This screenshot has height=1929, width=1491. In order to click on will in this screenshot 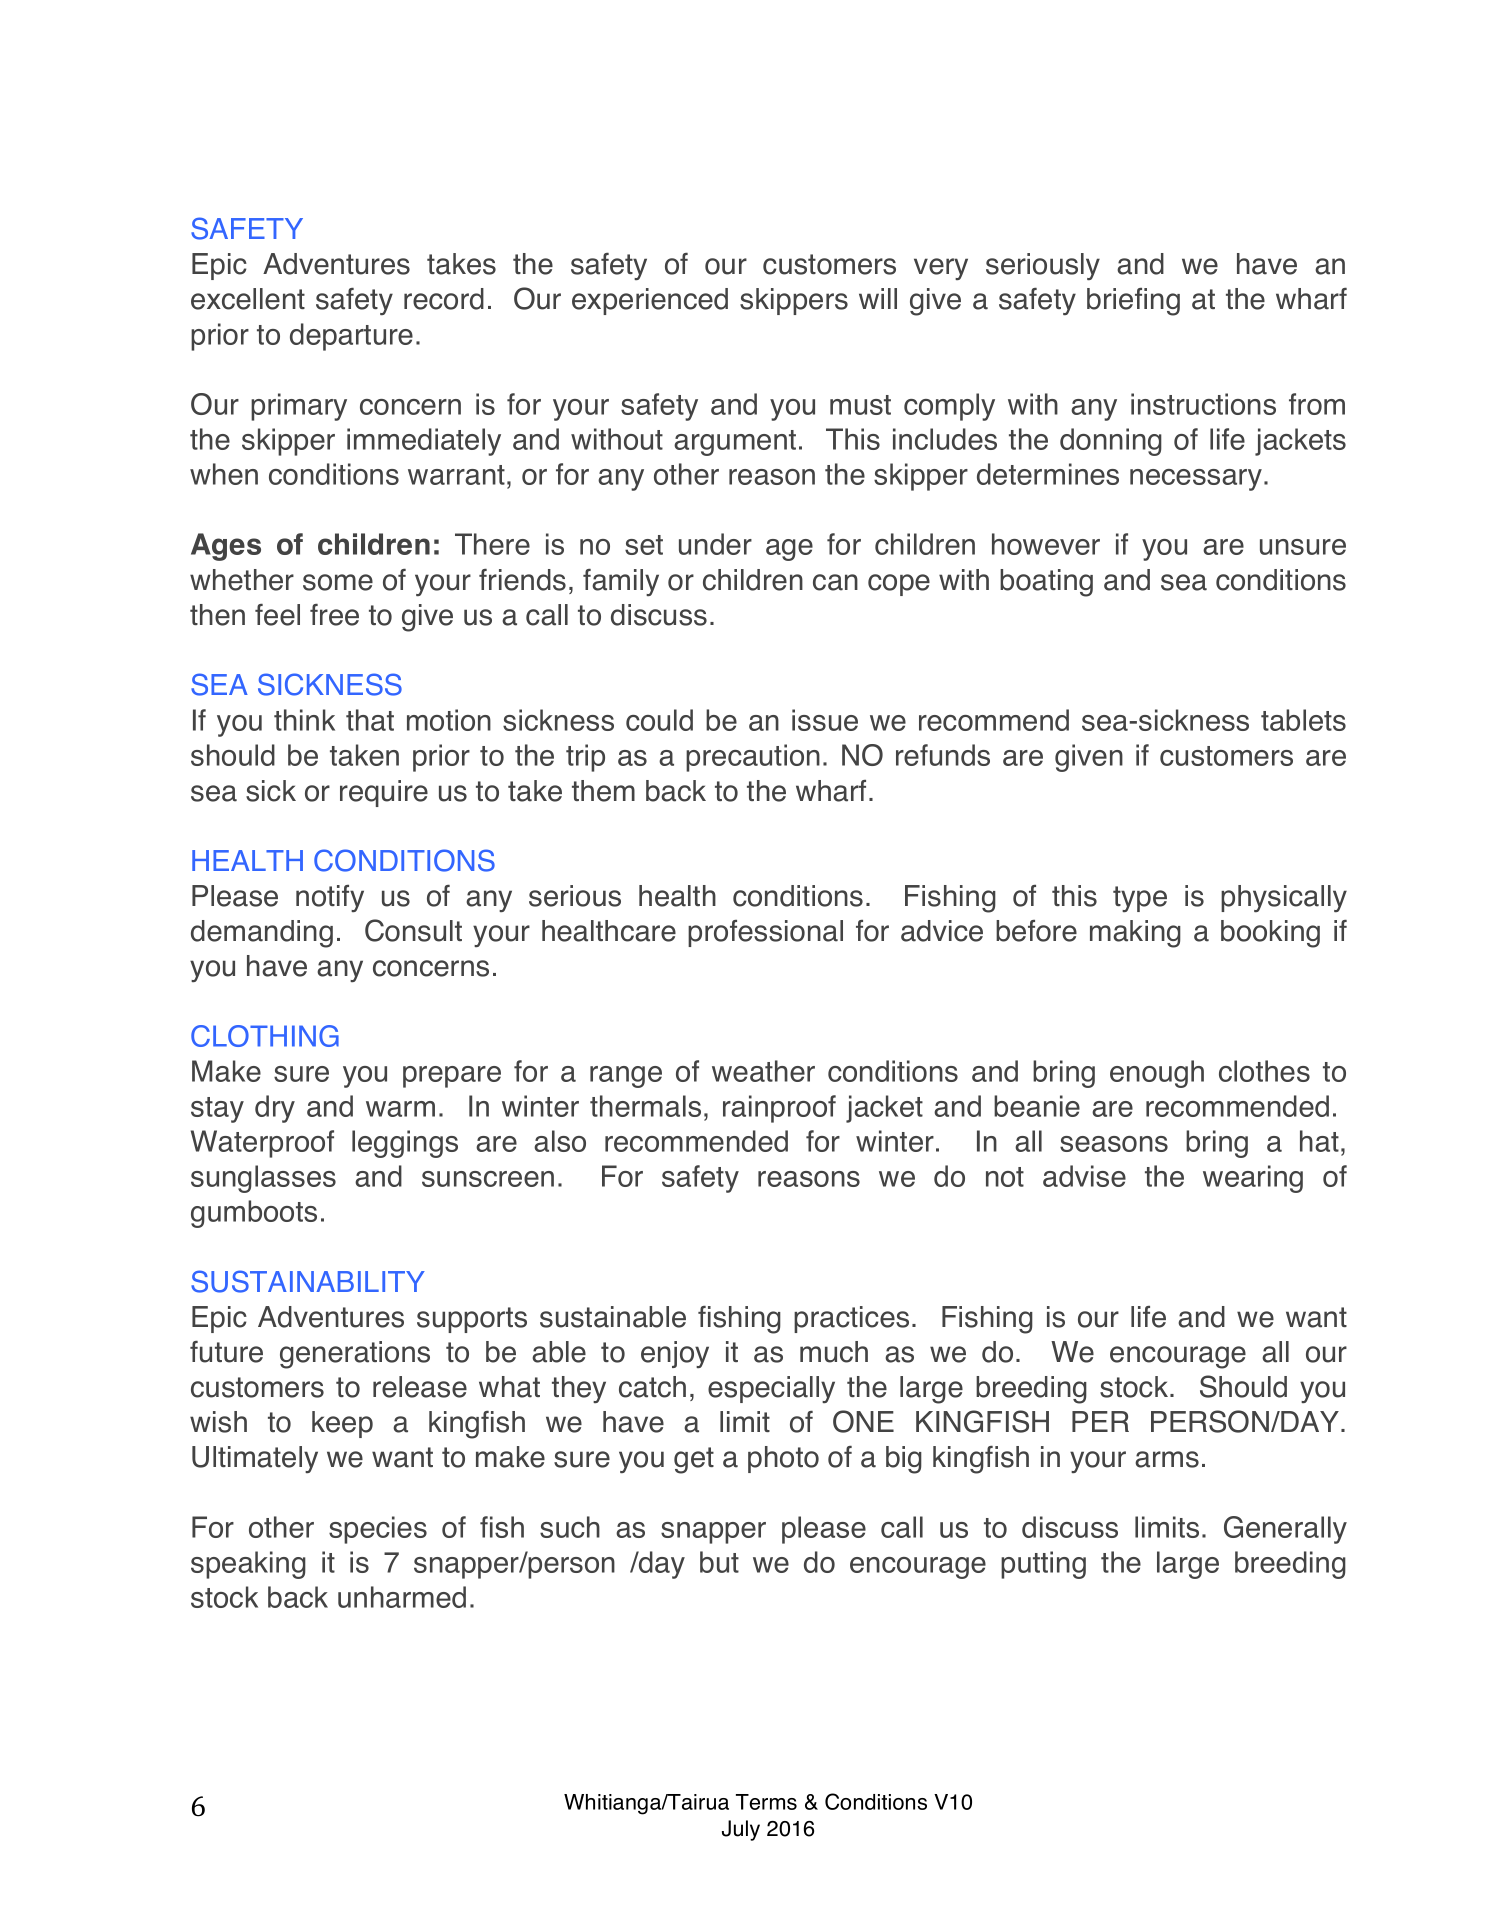, I will do `click(878, 298)`.
